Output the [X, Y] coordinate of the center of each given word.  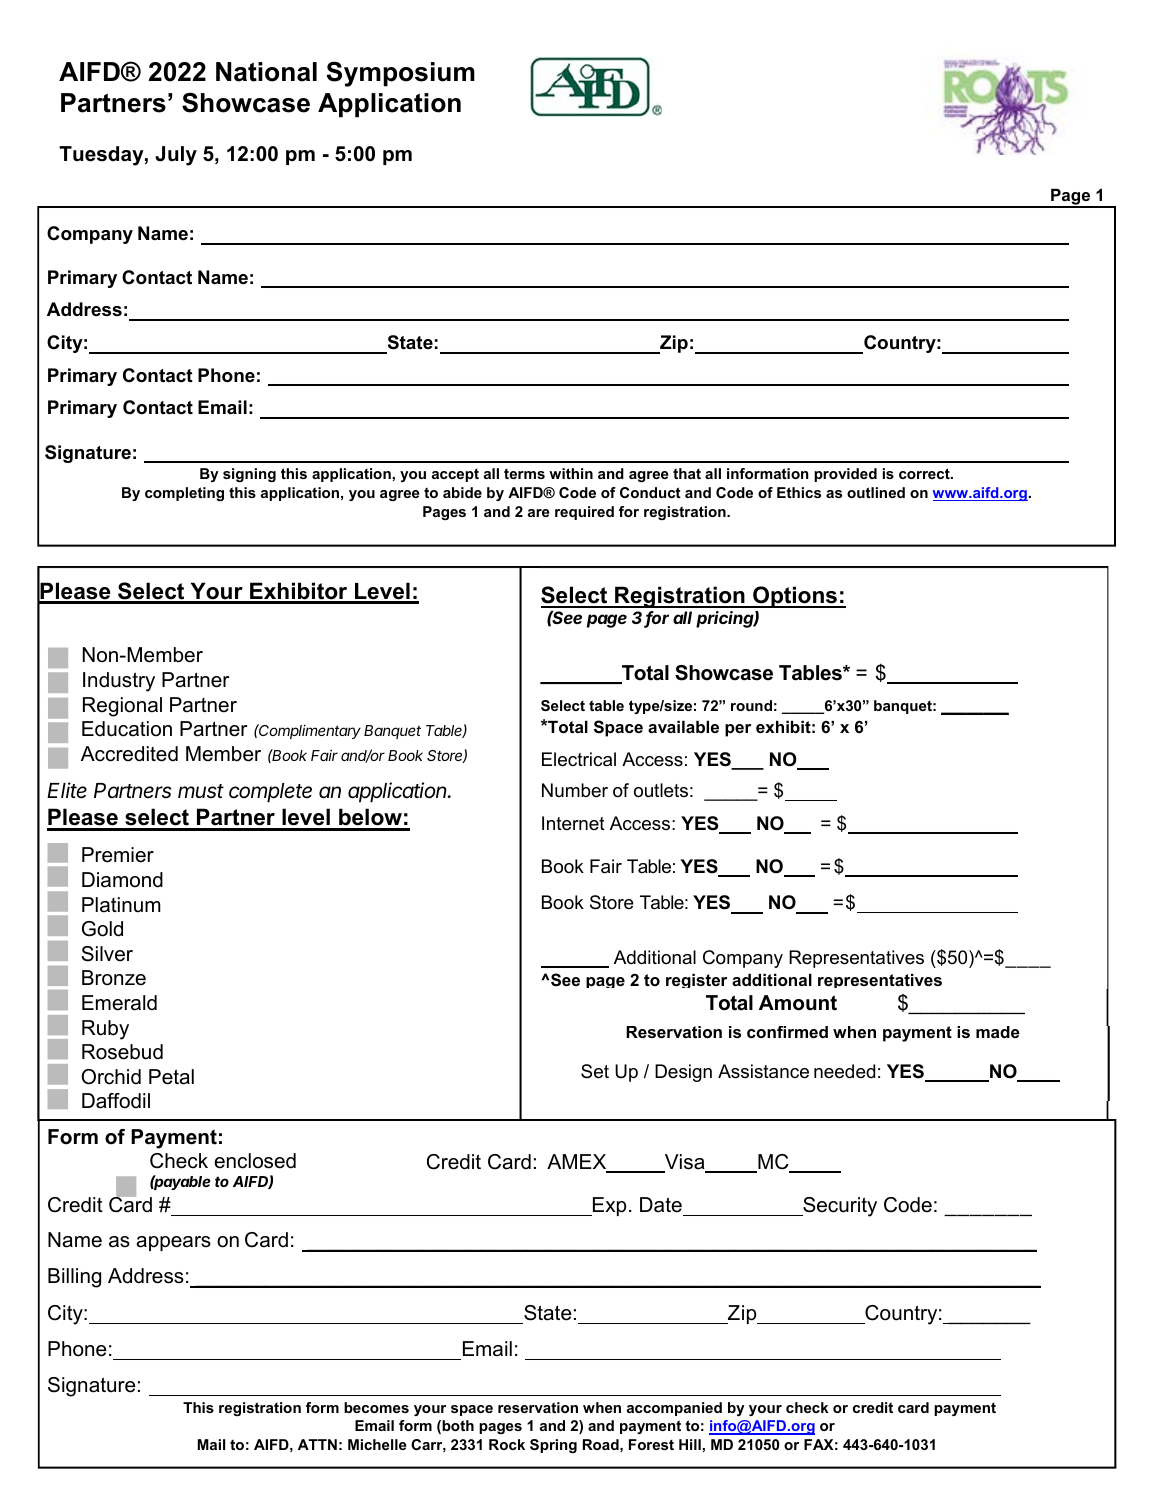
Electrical [579, 759]
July [176, 156]
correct [925, 473]
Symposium [401, 74]
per [738, 730]
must [201, 791]
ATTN [317, 1444]
